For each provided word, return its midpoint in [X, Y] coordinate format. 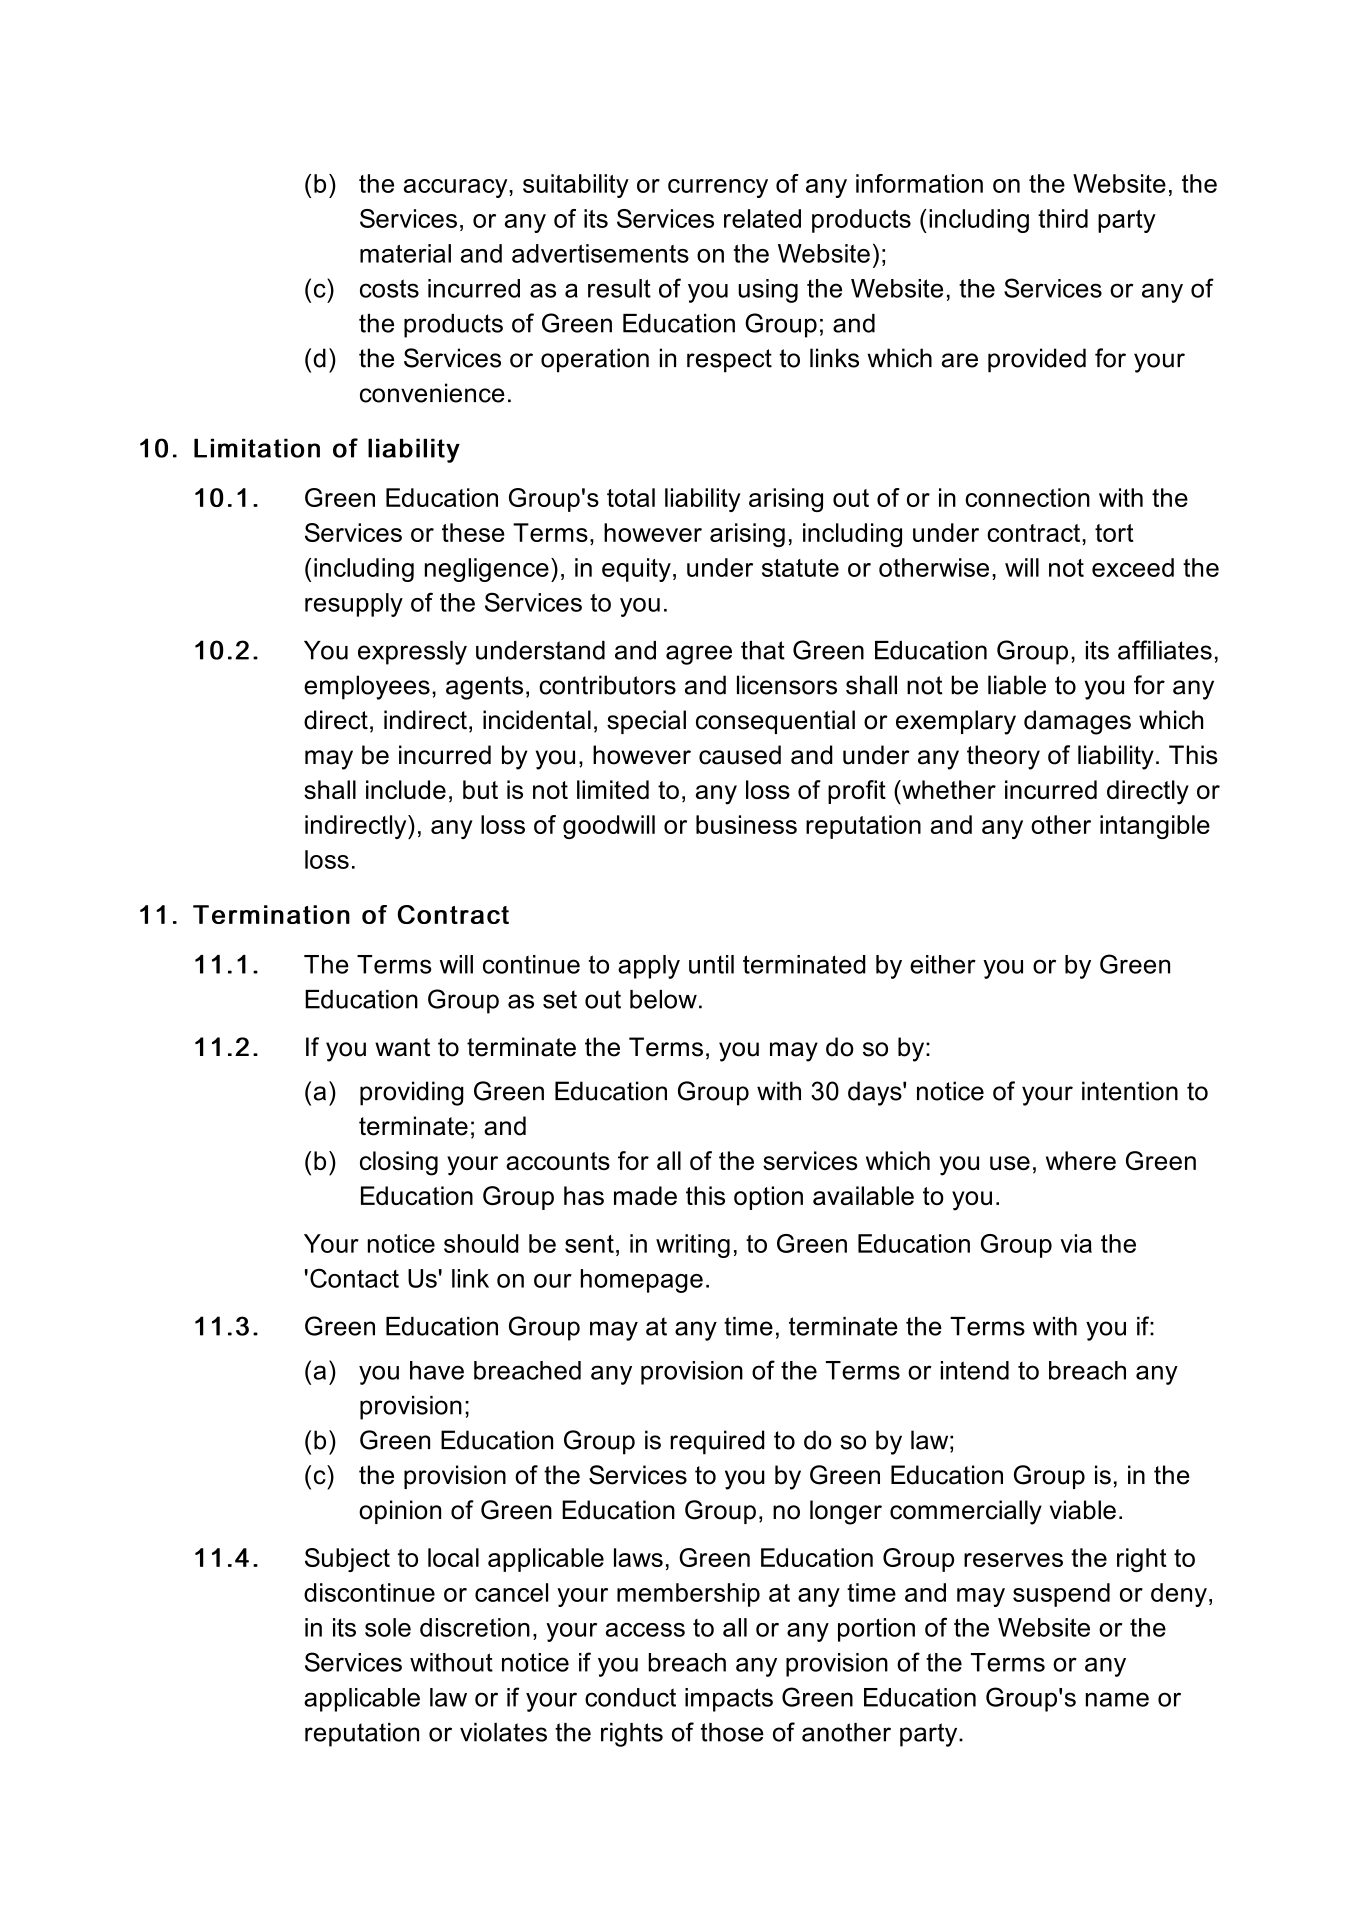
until [711, 964]
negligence [487, 570]
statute [800, 568]
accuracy [457, 188]
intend [975, 1370]
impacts [729, 1700]
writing [693, 1246]
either [943, 964]
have [437, 1370]
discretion [475, 1627]
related [762, 218]
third [1063, 218]
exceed [1133, 567]
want [402, 1047]
